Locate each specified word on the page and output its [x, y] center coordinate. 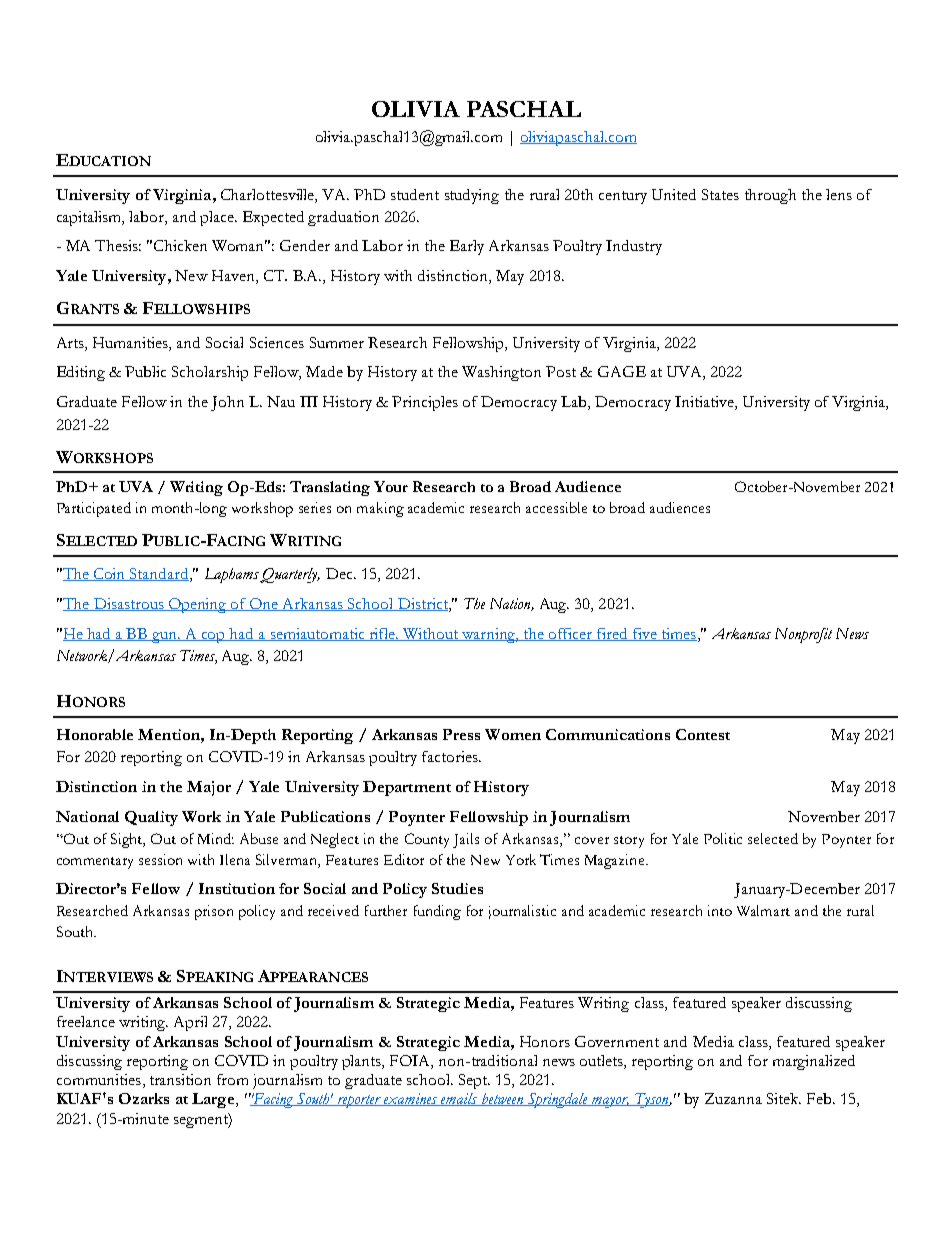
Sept [474, 1081]
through [770, 196]
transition [180, 1079]
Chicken [180, 245]
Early [467, 247]
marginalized [814, 1062]
